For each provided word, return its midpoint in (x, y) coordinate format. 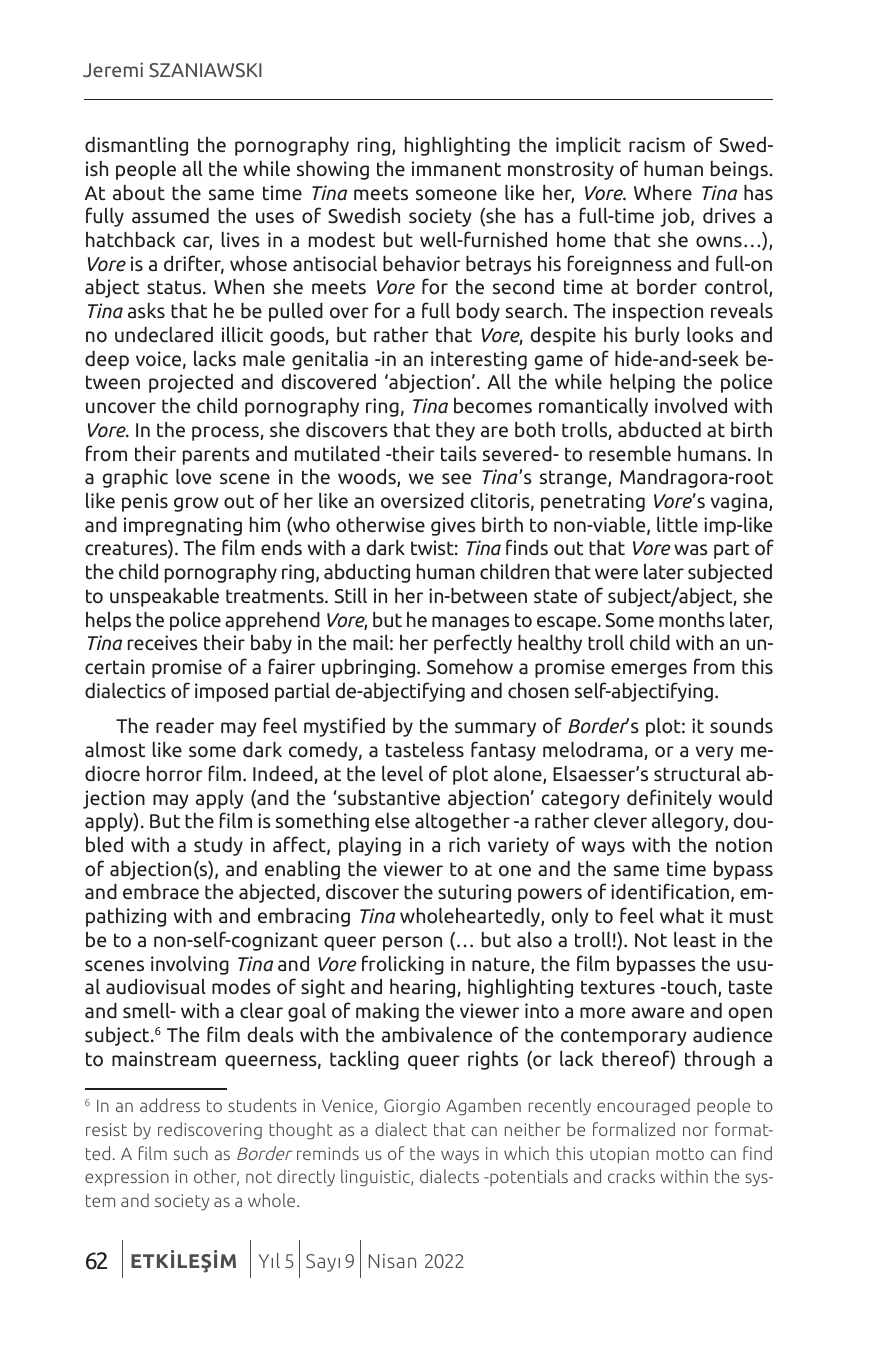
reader (185, 725)
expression (127, 1178)
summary (495, 729)
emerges (649, 670)
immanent (456, 168)
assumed (170, 215)
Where (663, 192)
